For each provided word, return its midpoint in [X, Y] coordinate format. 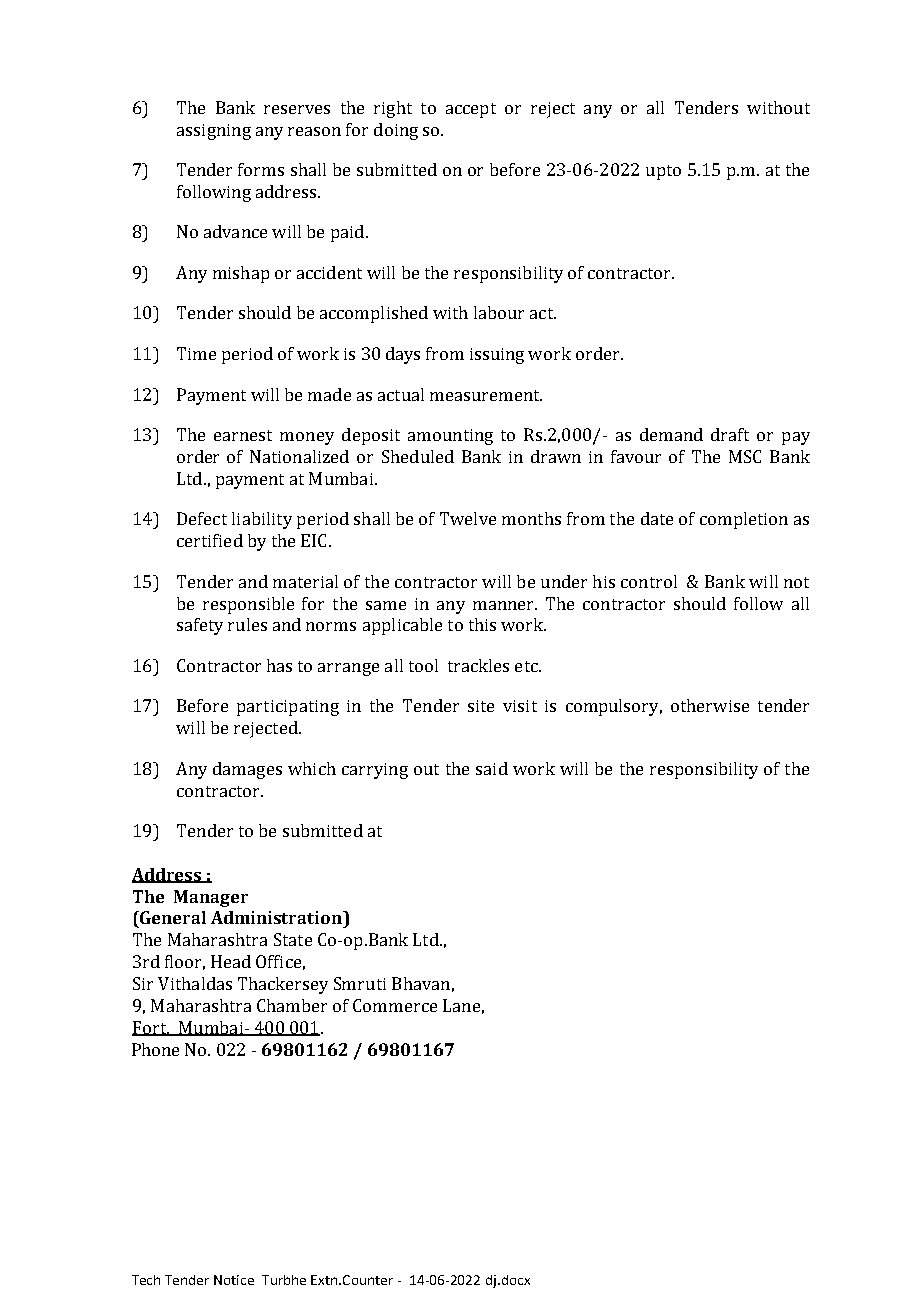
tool [423, 665]
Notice [234, 1280]
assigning [214, 132]
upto [663, 172]
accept [471, 110]
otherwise [710, 705]
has [279, 665]
